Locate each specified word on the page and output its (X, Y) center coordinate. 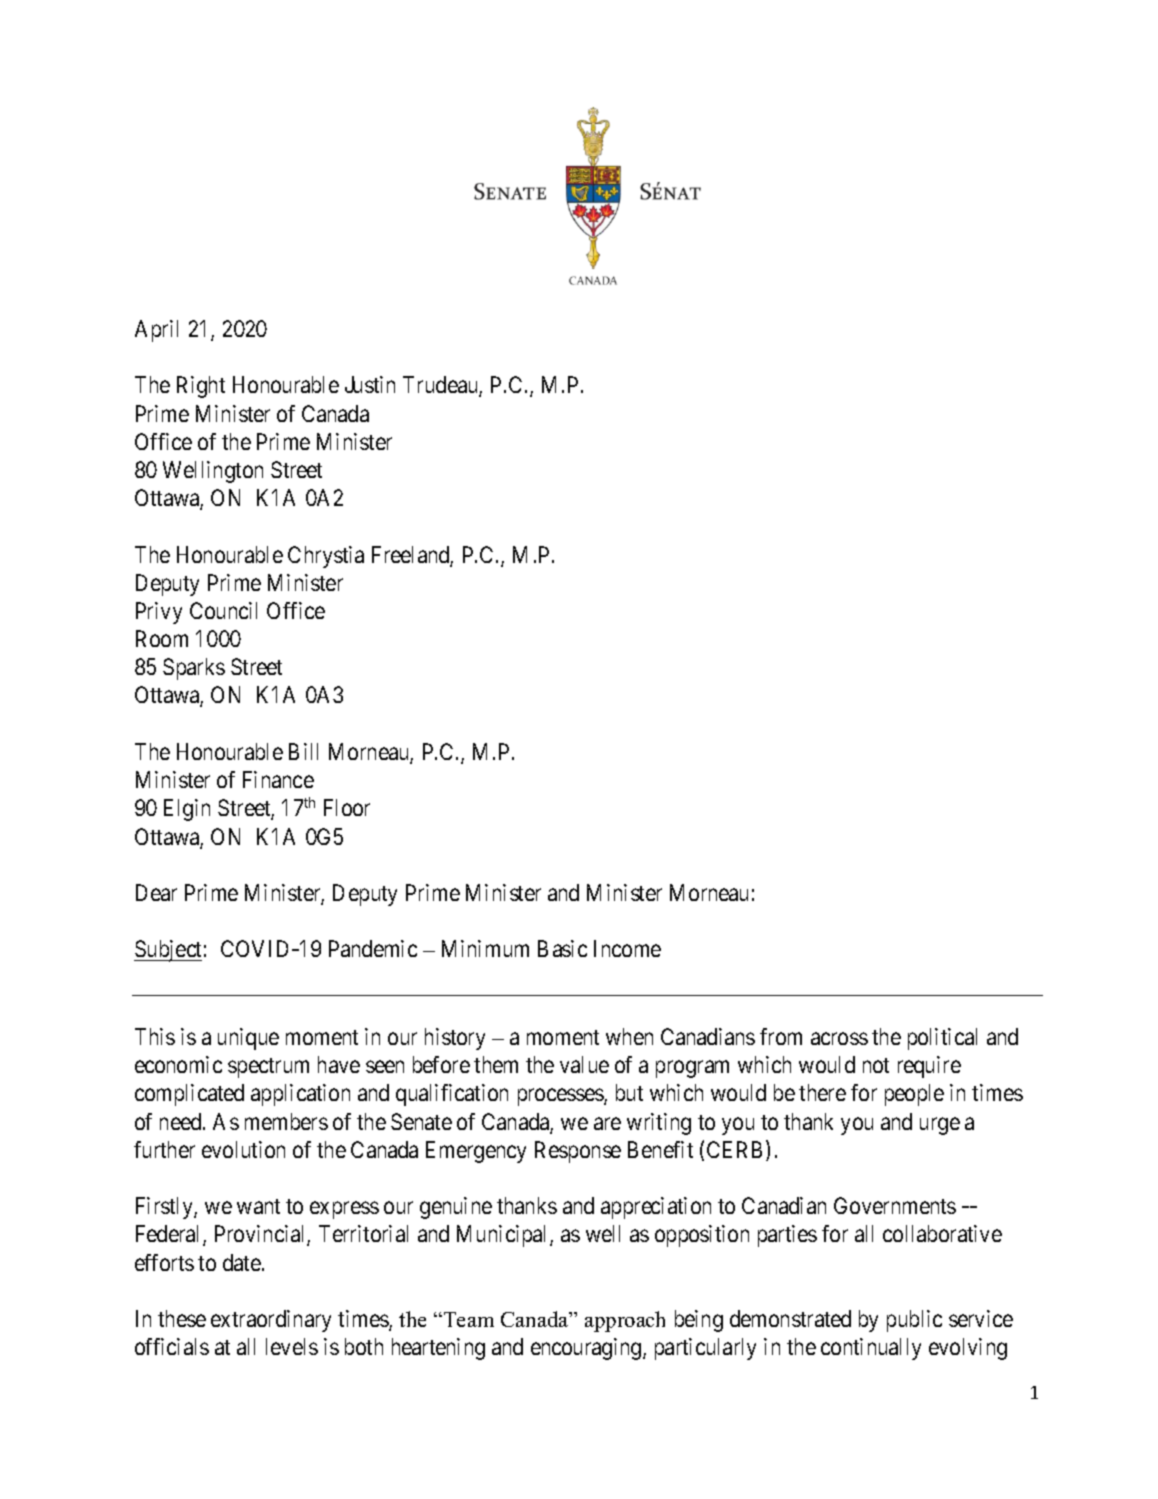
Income (627, 948)
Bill (303, 751)
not (876, 1065)
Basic (562, 948)
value (584, 1064)
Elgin (187, 810)
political (942, 1039)
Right (201, 387)
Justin (370, 384)
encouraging (587, 1349)
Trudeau (441, 386)
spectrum (268, 1068)
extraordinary (271, 1321)
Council (223, 610)
